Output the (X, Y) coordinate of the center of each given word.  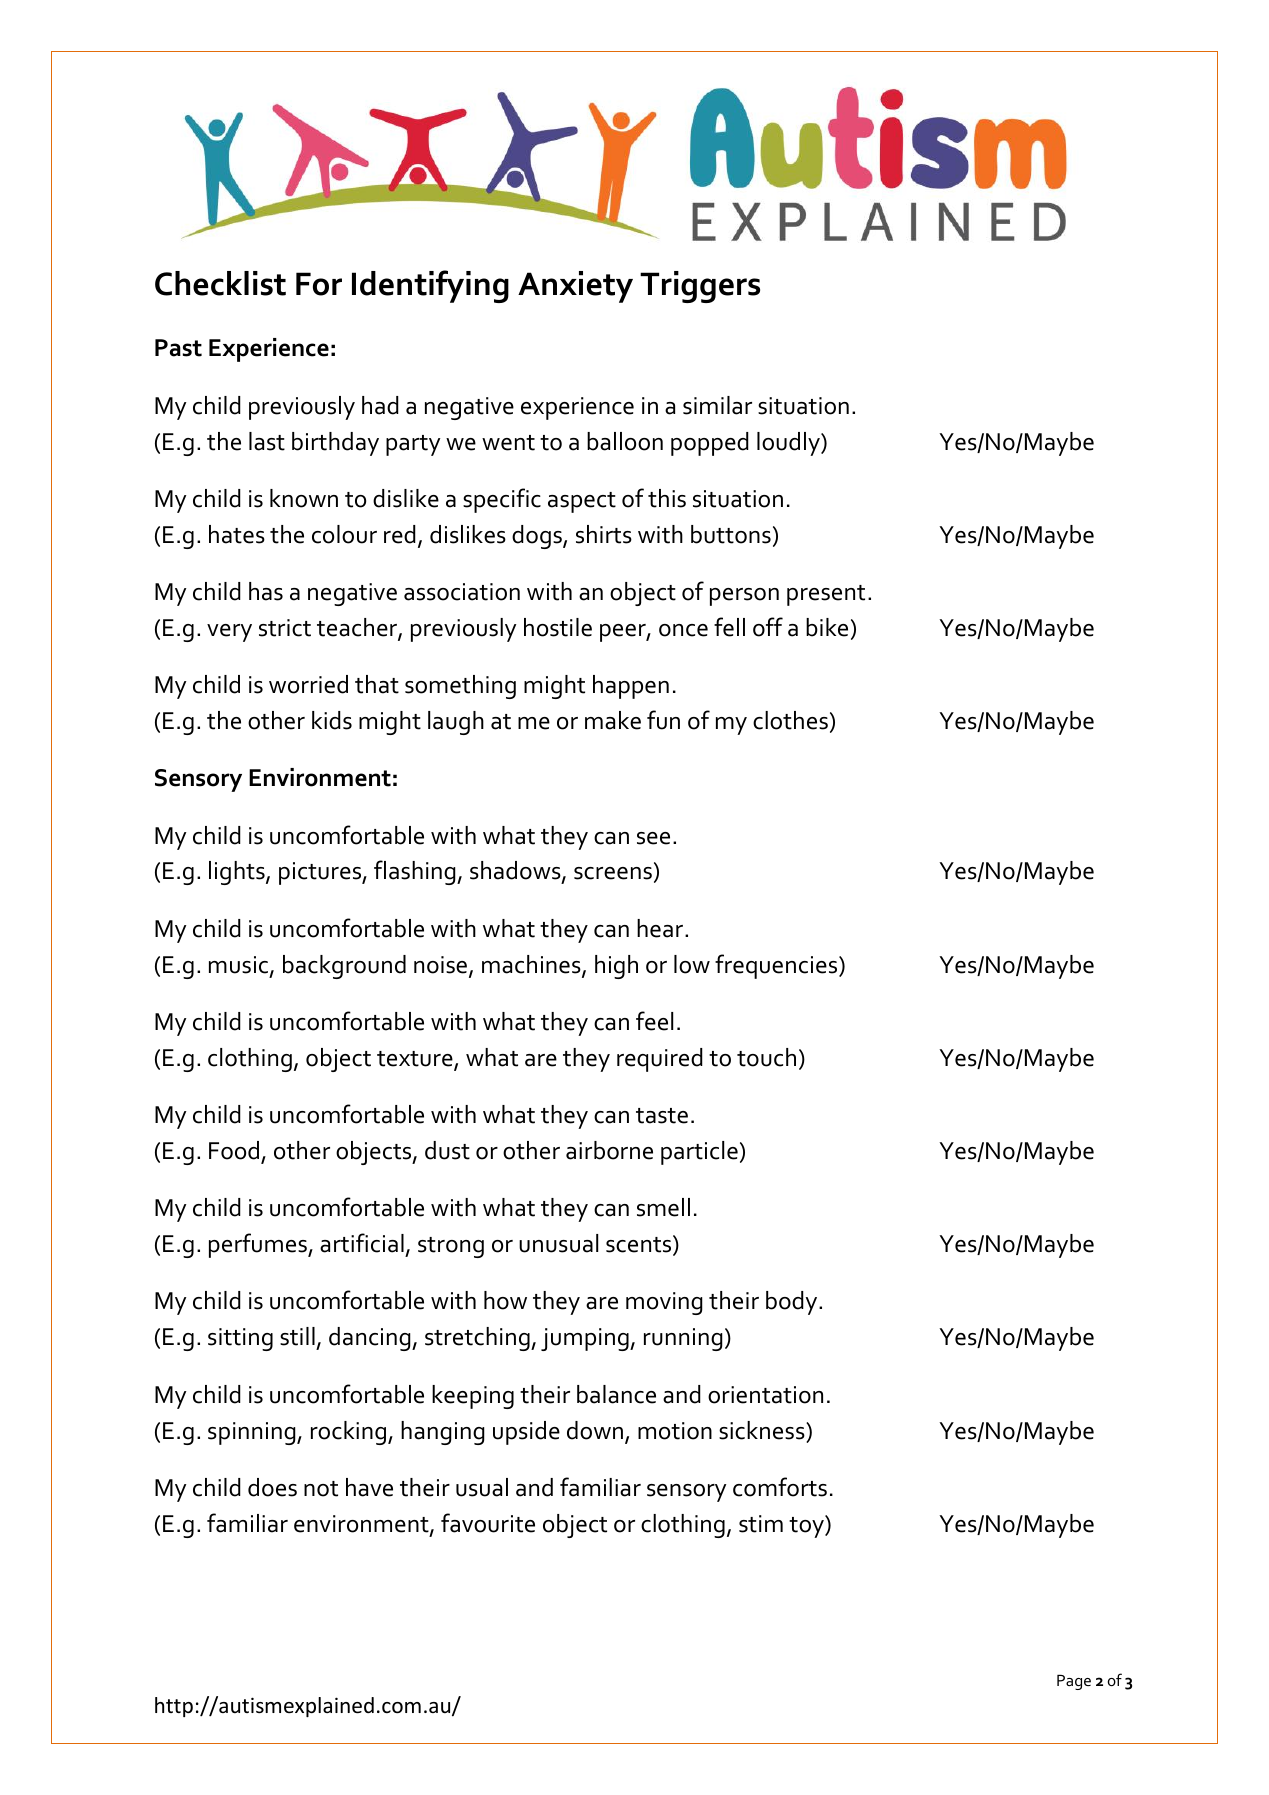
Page (1074, 1682)
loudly (789, 444)
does (272, 1487)
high (616, 967)
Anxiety (575, 287)
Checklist (220, 283)
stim (761, 1524)
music (240, 966)
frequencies (777, 966)
